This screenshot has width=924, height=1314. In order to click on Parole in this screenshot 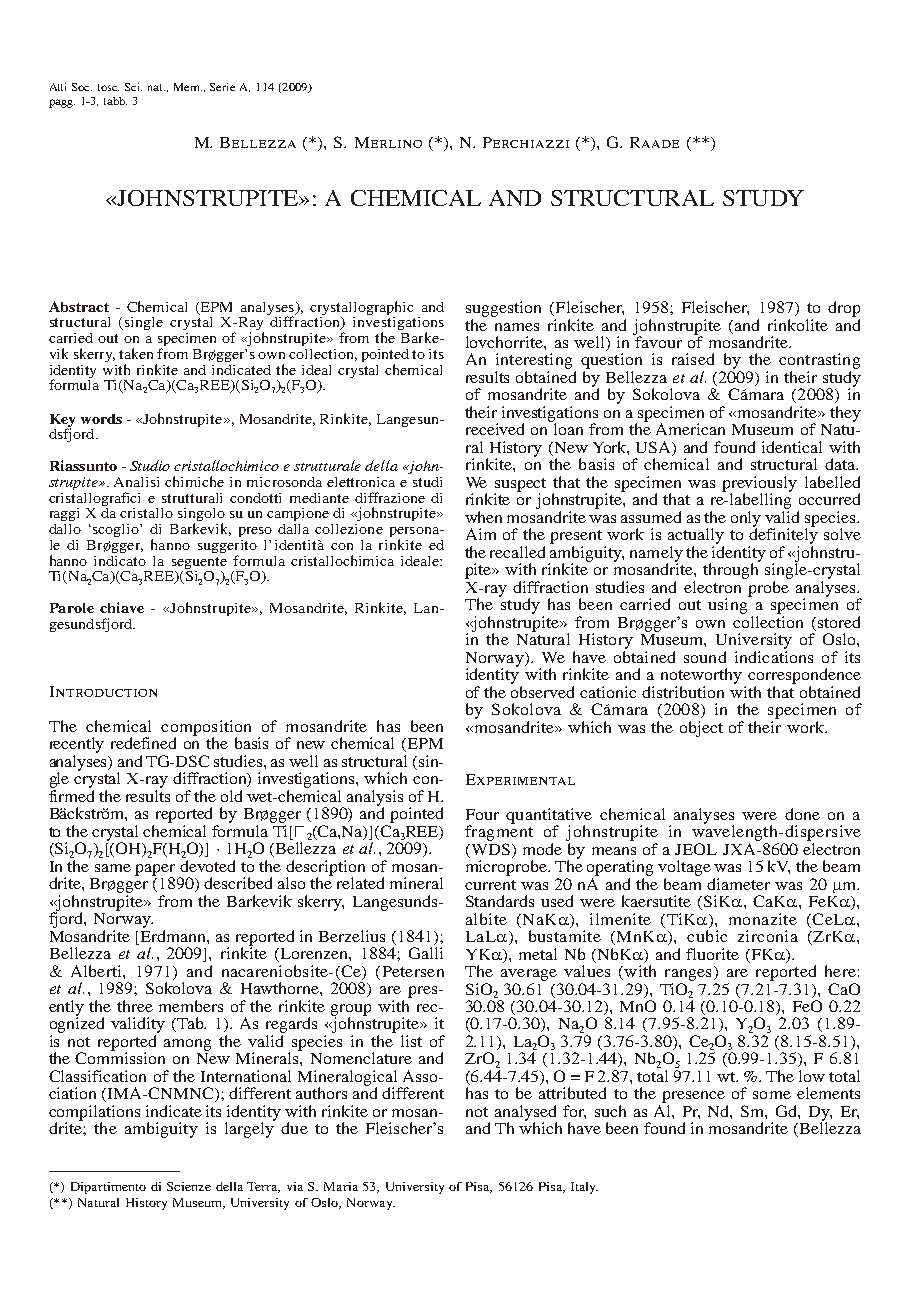, I will do `click(72, 608)`.
